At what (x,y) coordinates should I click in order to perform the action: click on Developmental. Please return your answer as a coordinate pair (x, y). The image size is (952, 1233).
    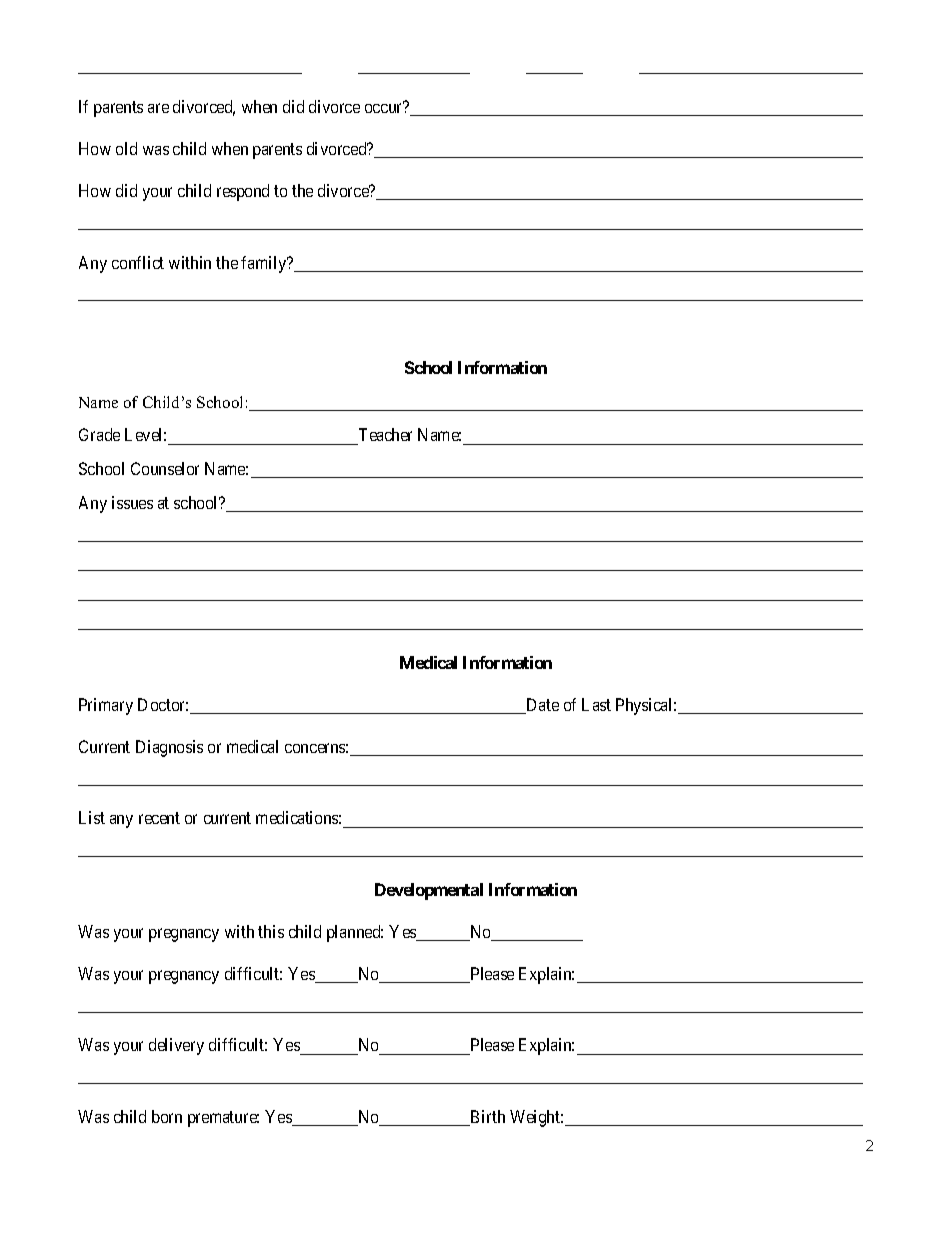
    Looking at the image, I should click on (429, 891).
